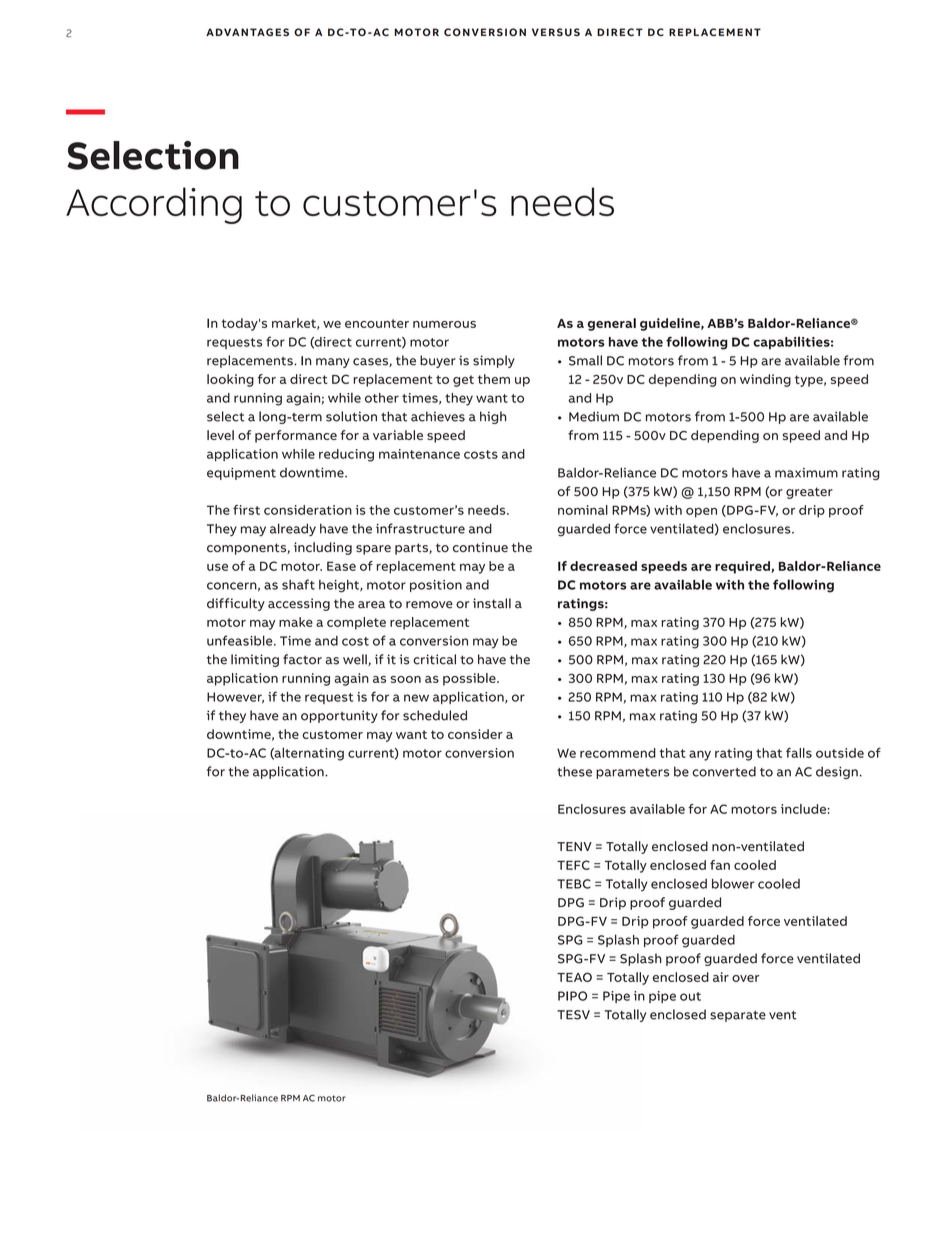 The width and height of the page is (952, 1233). I want to click on air, so click(721, 977).
